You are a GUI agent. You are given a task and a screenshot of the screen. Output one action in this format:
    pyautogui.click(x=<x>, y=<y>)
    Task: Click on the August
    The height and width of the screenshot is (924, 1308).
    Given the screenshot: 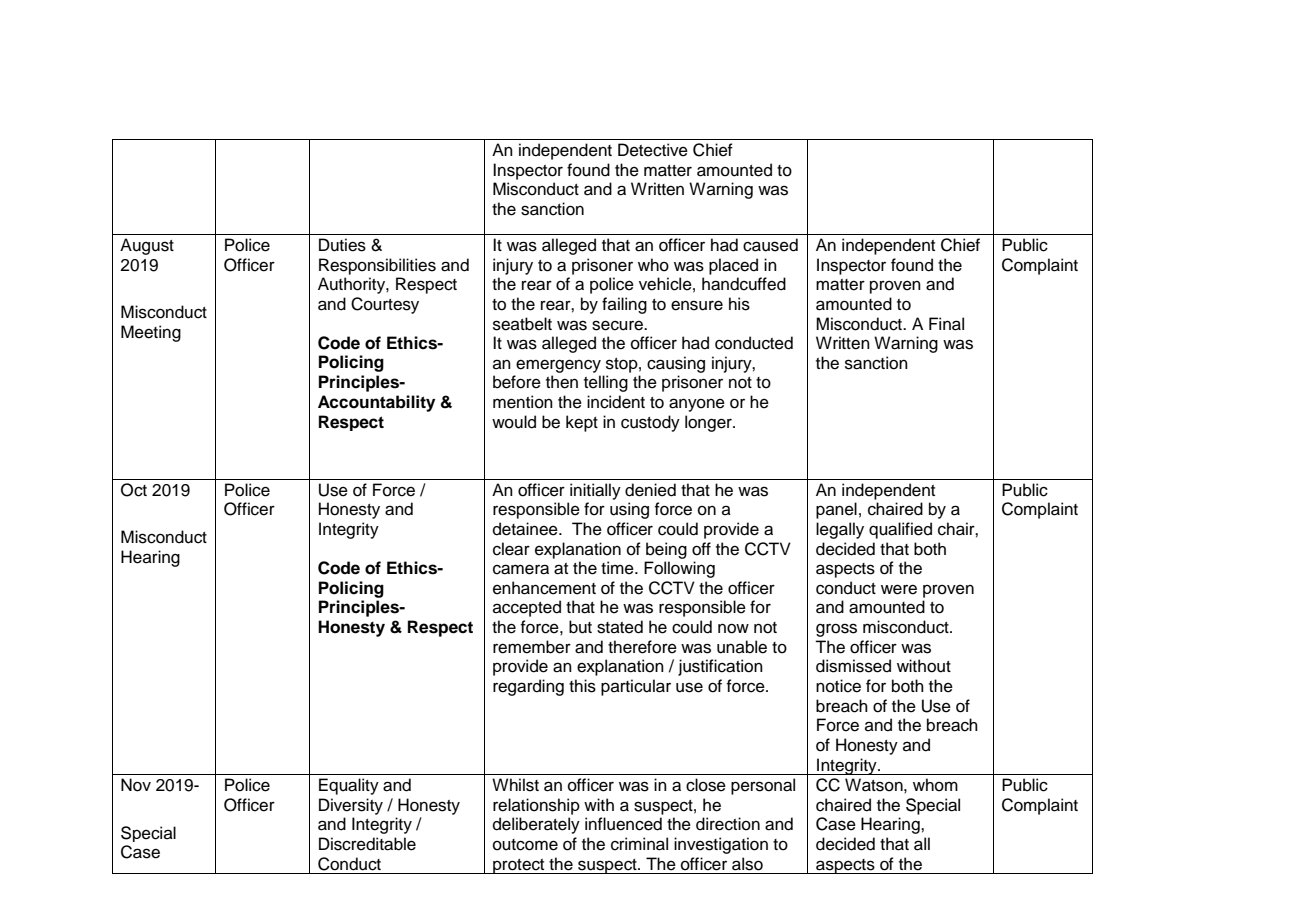 What is the action you would take?
    pyautogui.click(x=147, y=246)
